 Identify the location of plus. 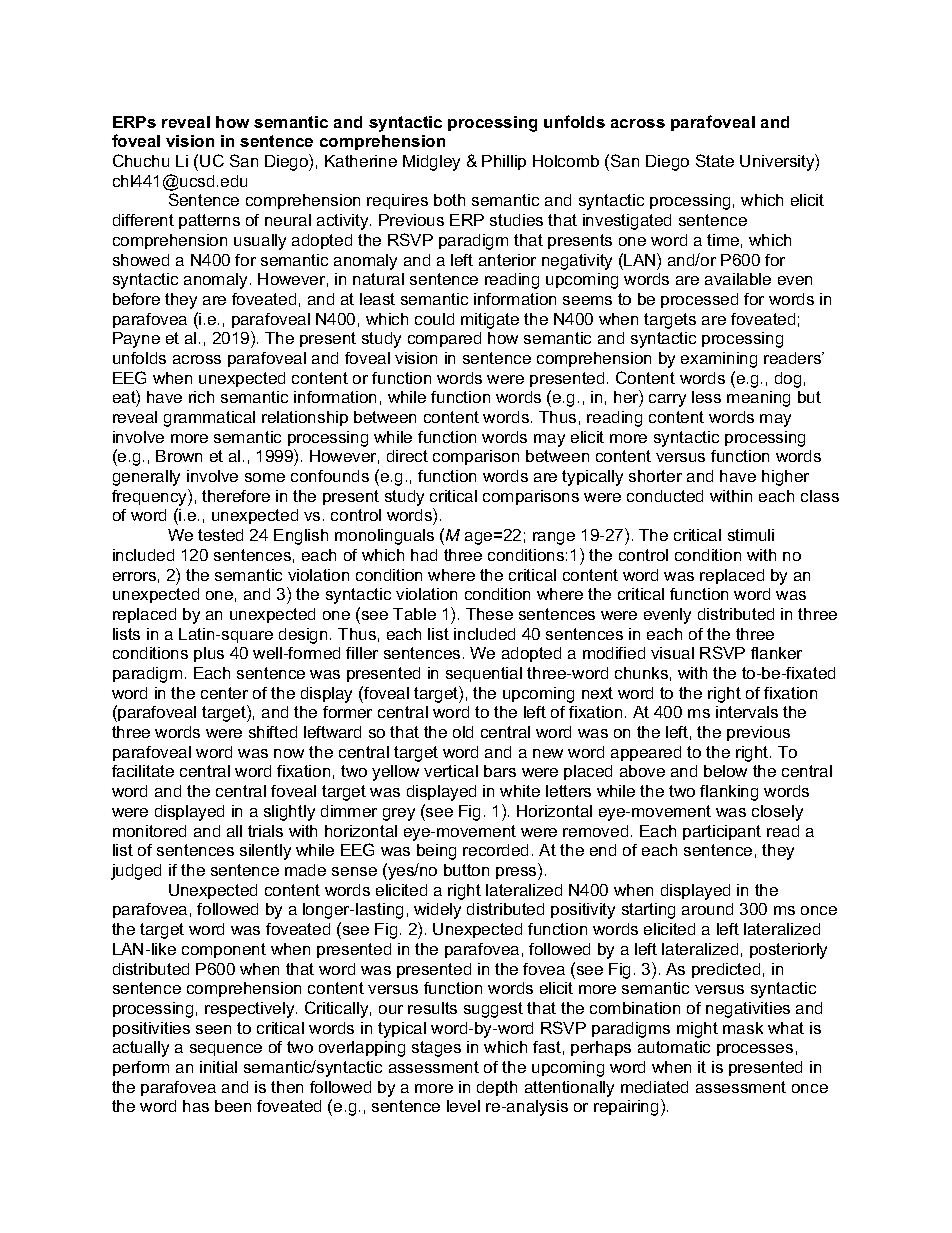
(209, 654).
